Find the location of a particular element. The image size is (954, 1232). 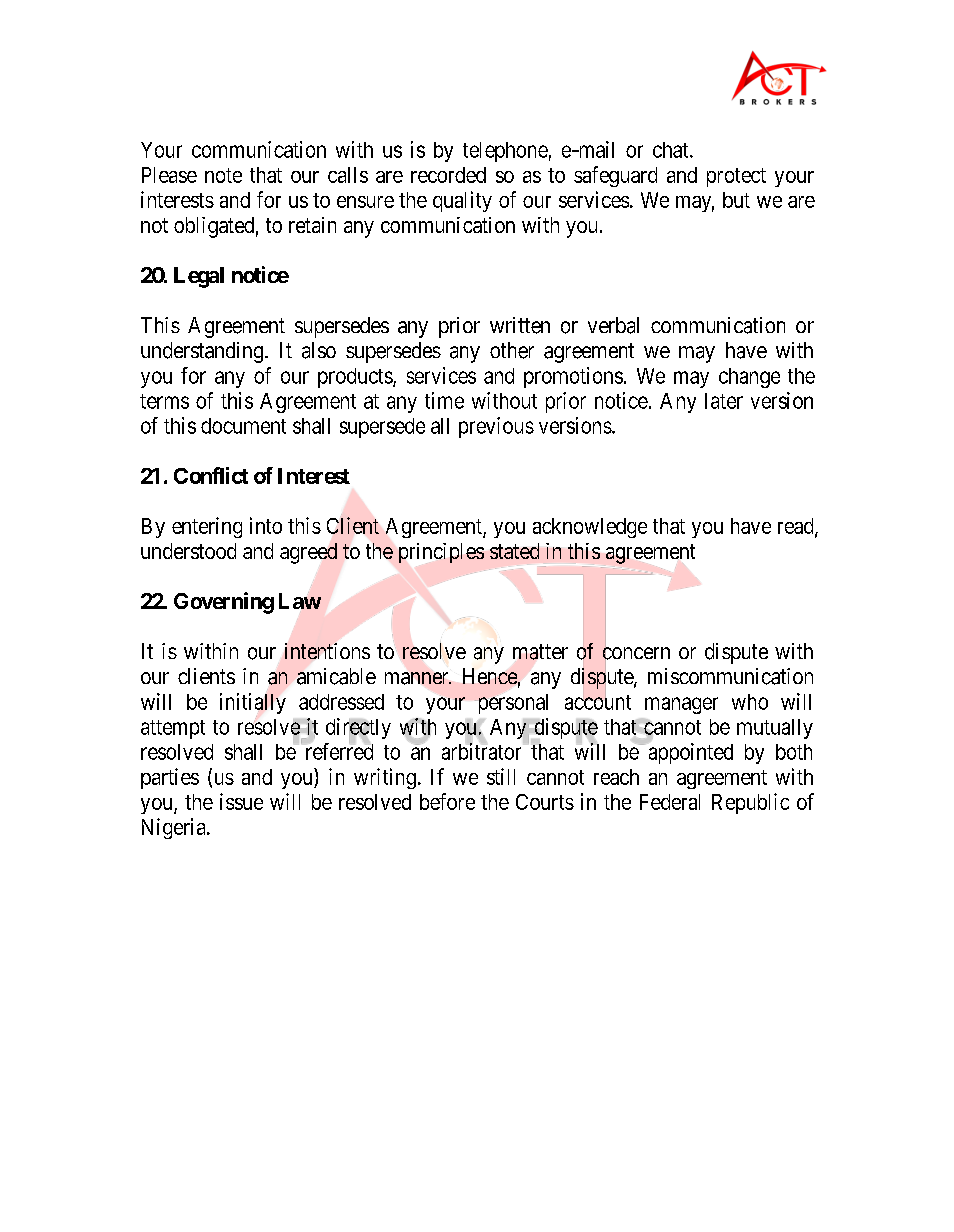

previous is located at coordinates (496, 427).
